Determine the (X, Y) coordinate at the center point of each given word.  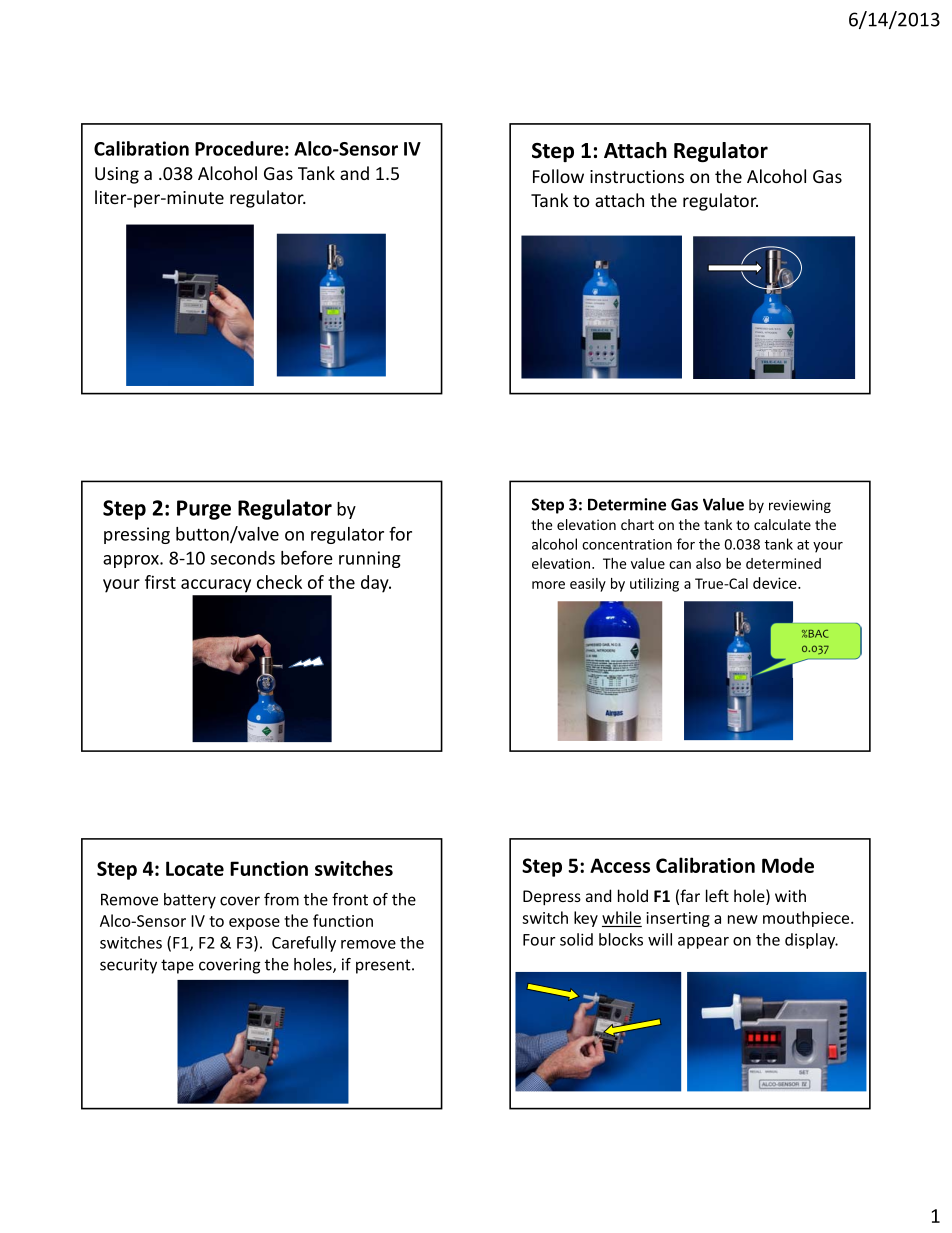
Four (539, 940)
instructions (637, 176)
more (548, 585)
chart (637, 524)
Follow (558, 176)
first (160, 582)
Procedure (239, 148)
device (776, 583)
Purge (204, 510)
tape (177, 966)
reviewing (800, 506)
